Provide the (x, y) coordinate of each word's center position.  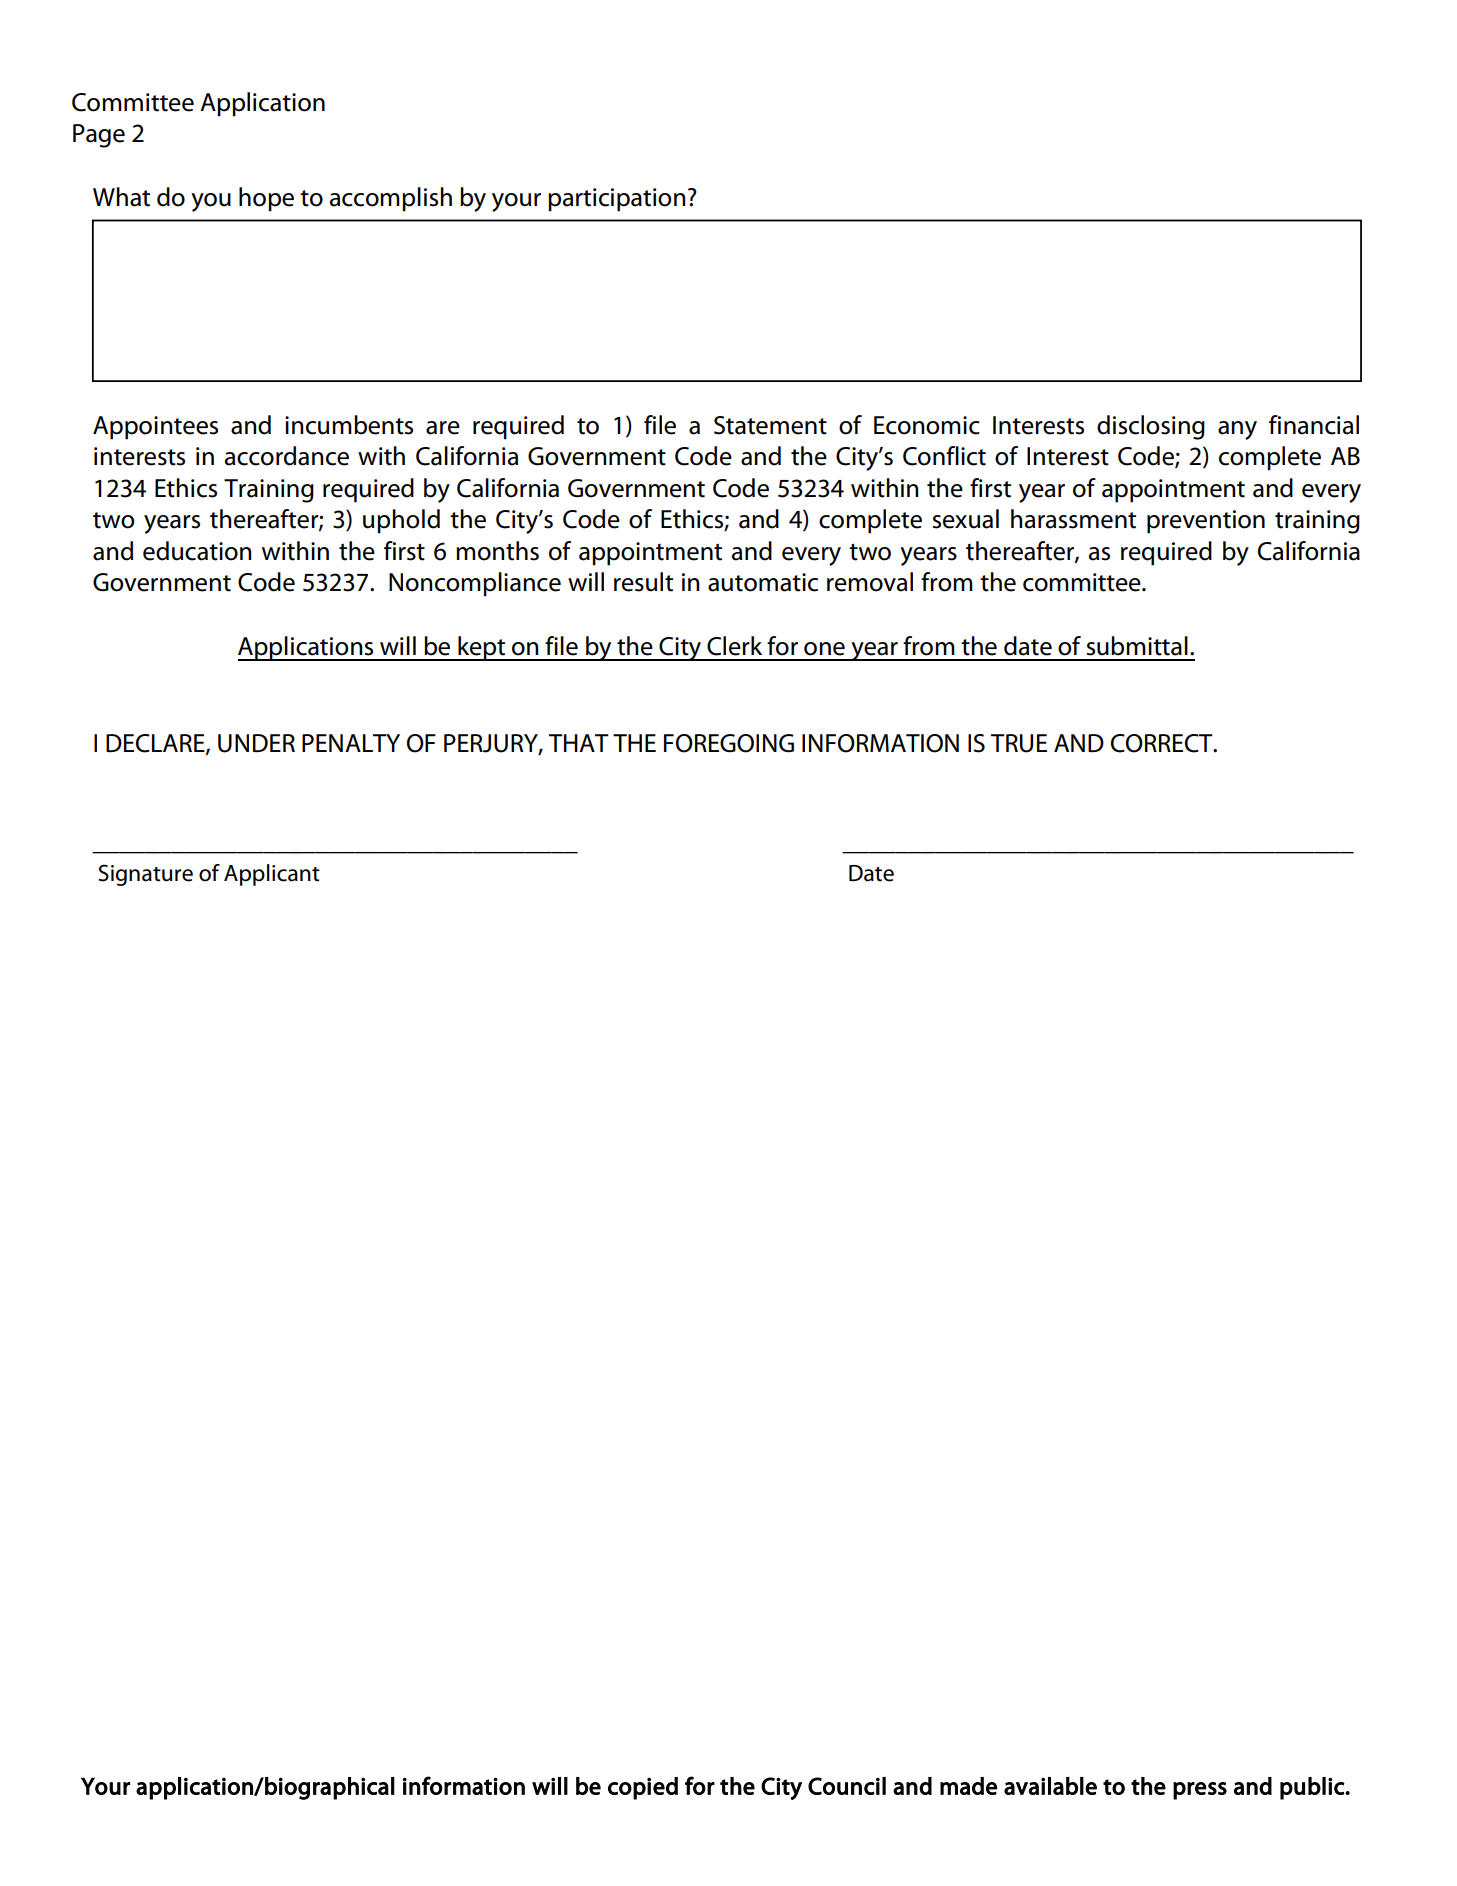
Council (847, 1786)
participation (617, 200)
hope (266, 199)
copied (643, 1788)
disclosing (1151, 427)
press (1200, 1791)
